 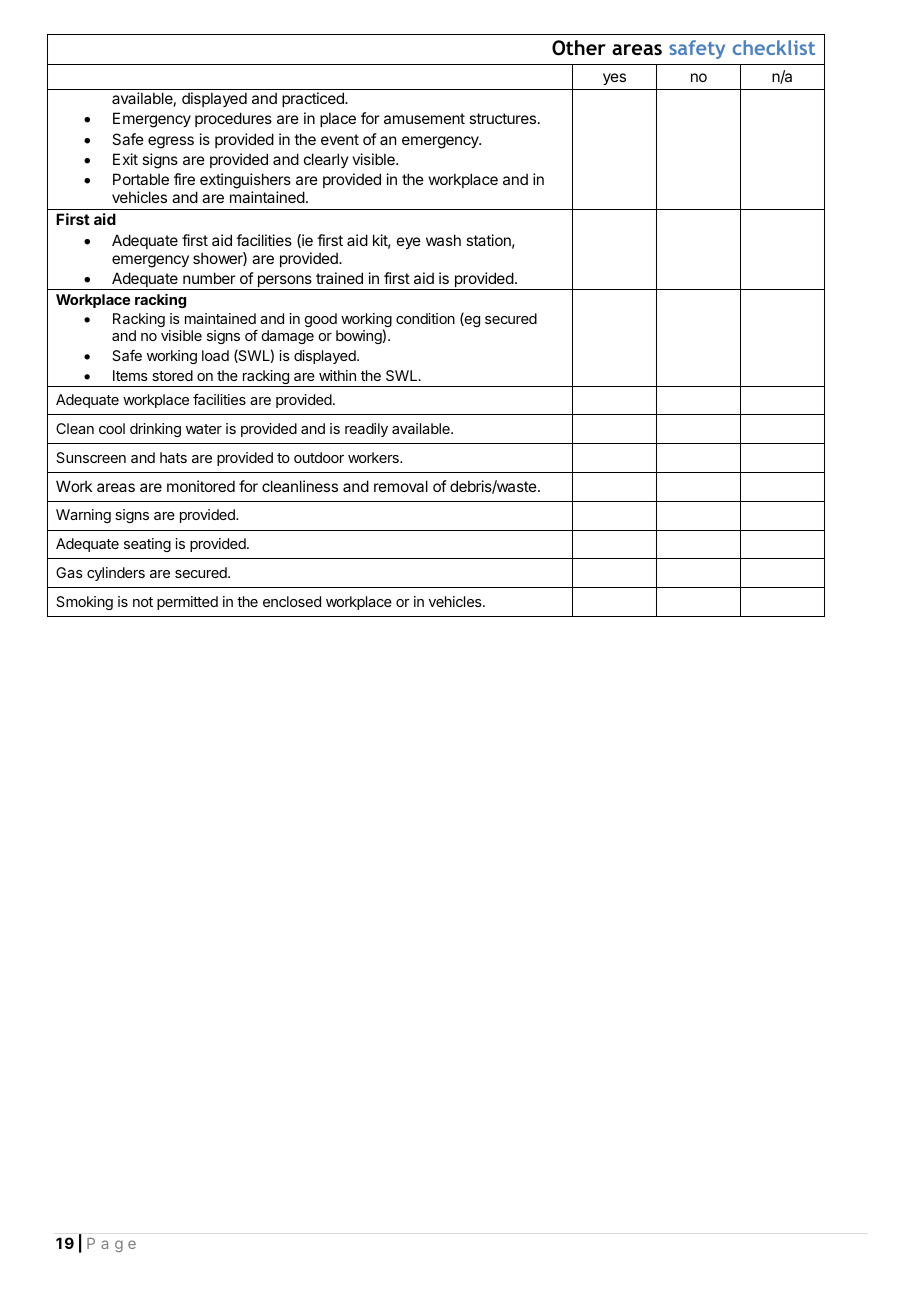 I want to click on not, so click(x=143, y=602).
